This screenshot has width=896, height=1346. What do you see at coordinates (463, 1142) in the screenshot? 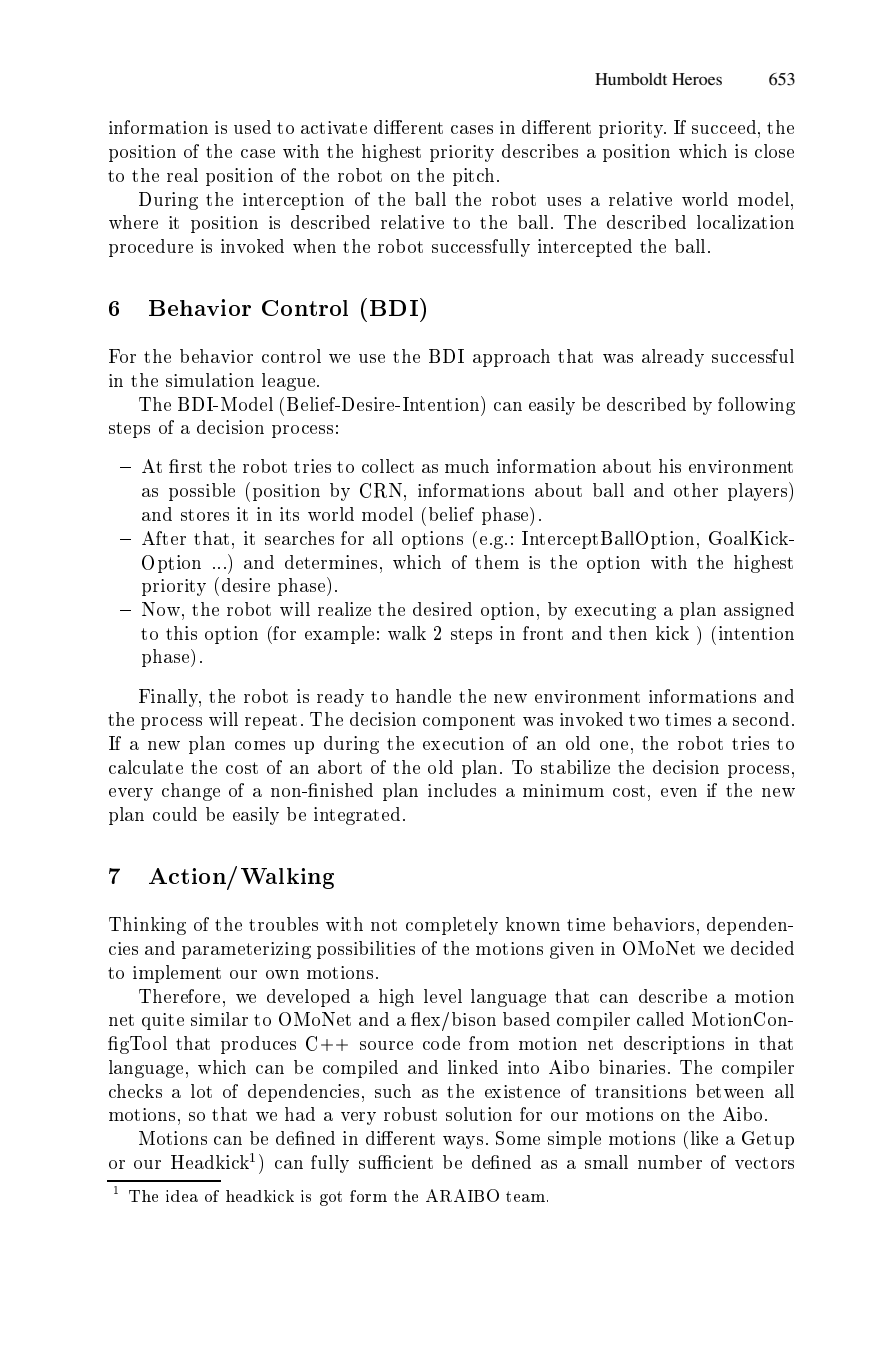
I see `ways` at bounding box center [463, 1142].
